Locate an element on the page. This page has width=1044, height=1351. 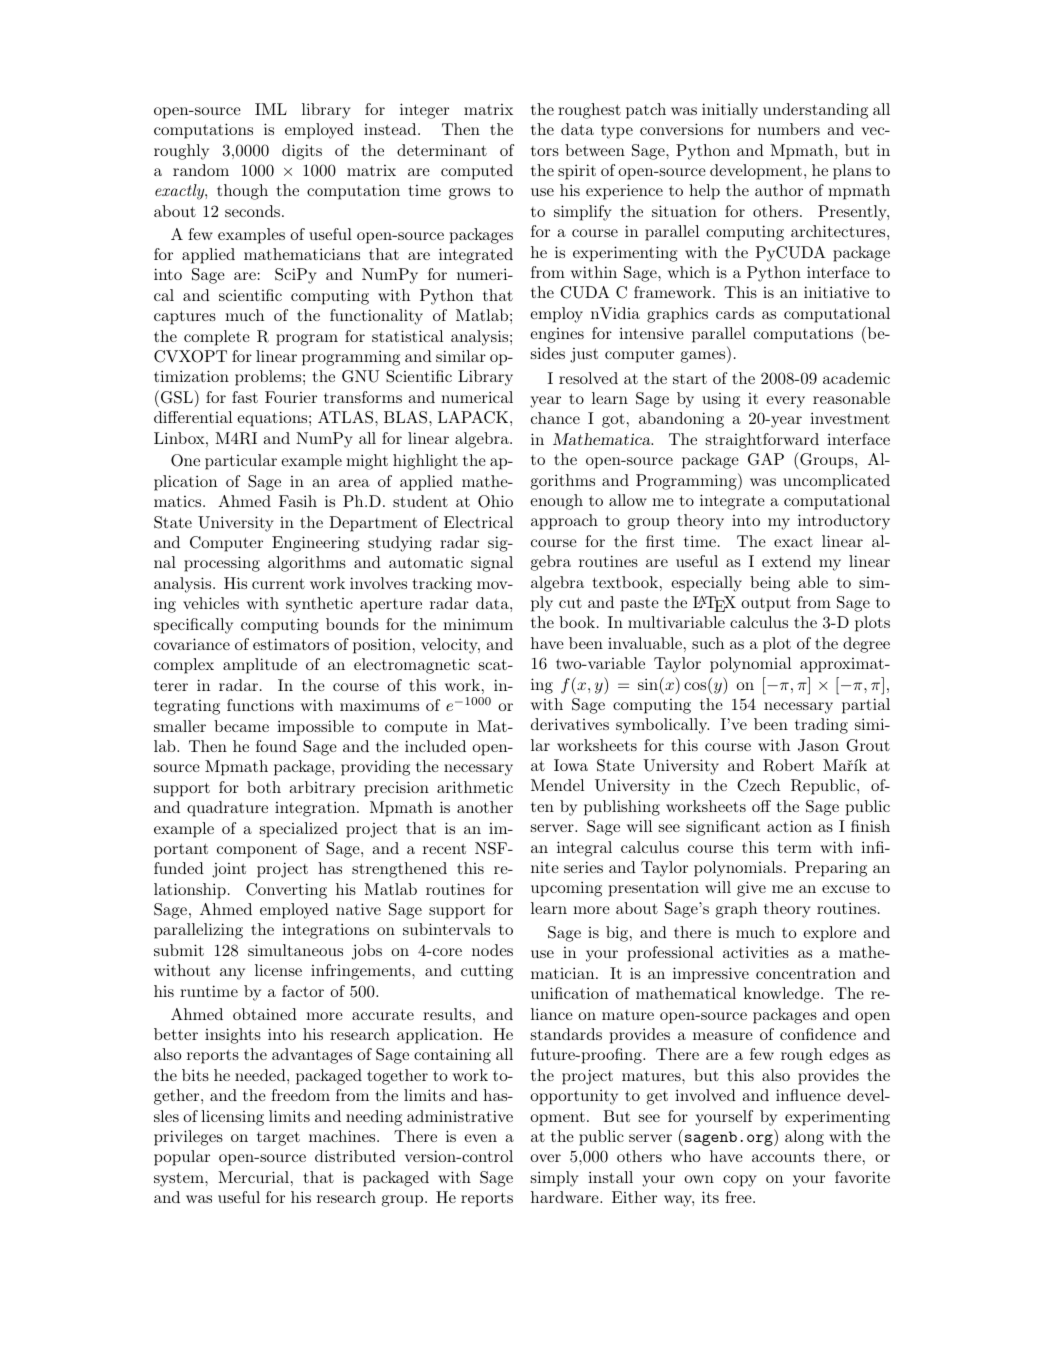
spirit is located at coordinates (577, 172).
